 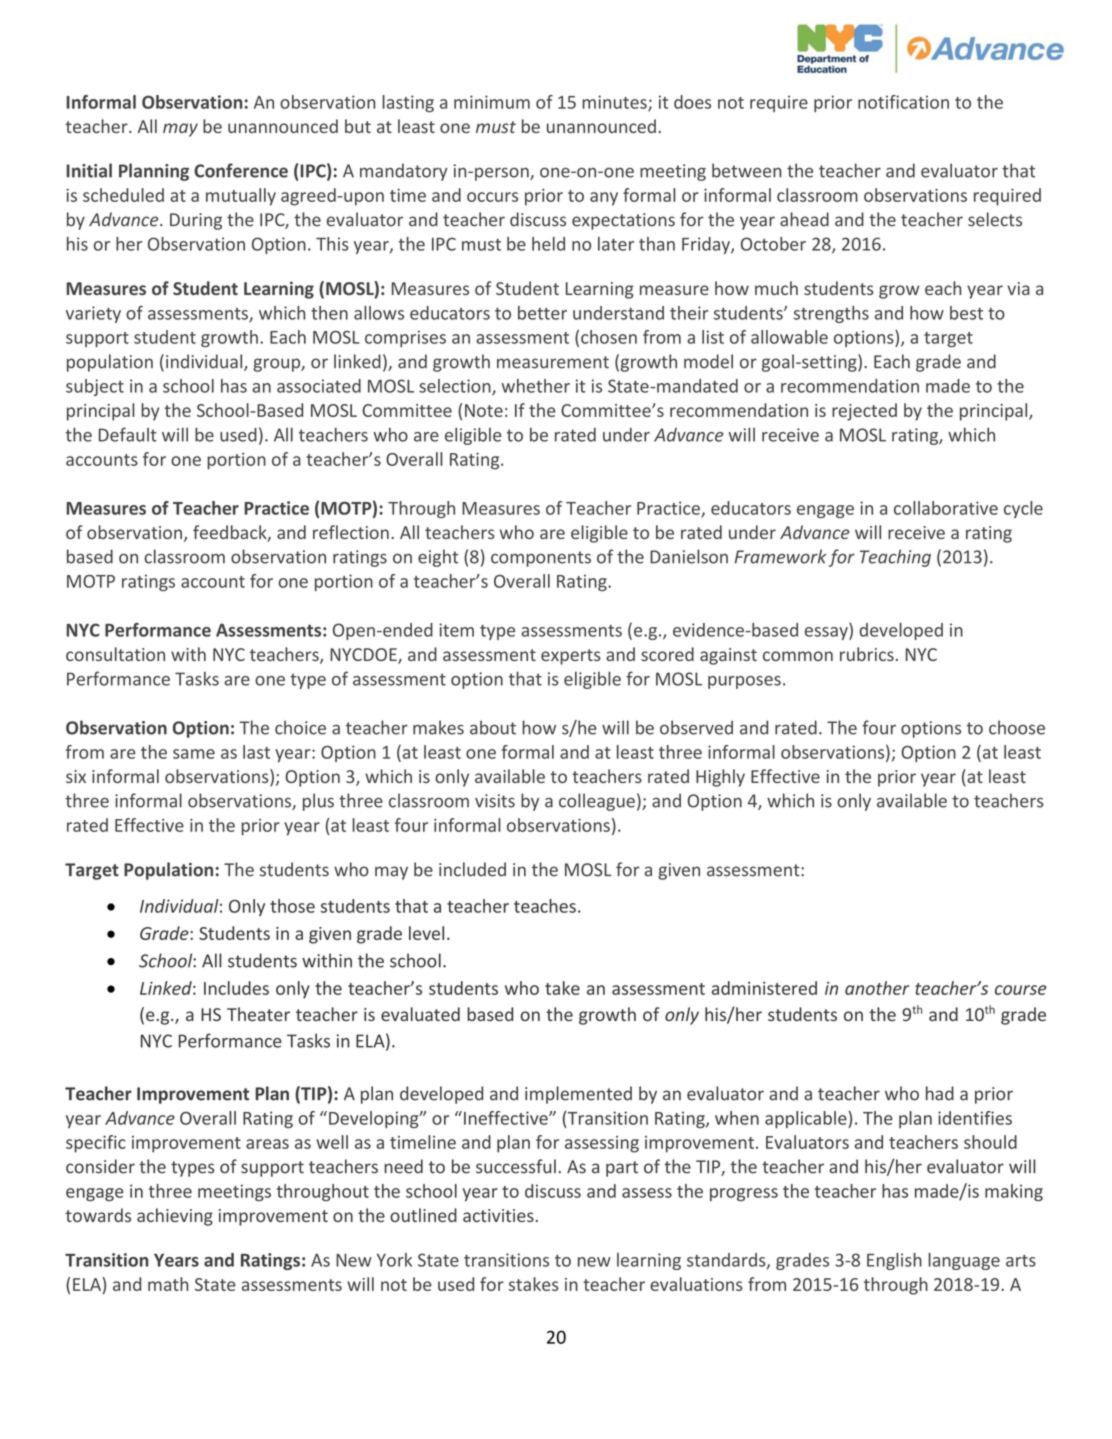 I want to click on achieving, so click(x=175, y=1217).
